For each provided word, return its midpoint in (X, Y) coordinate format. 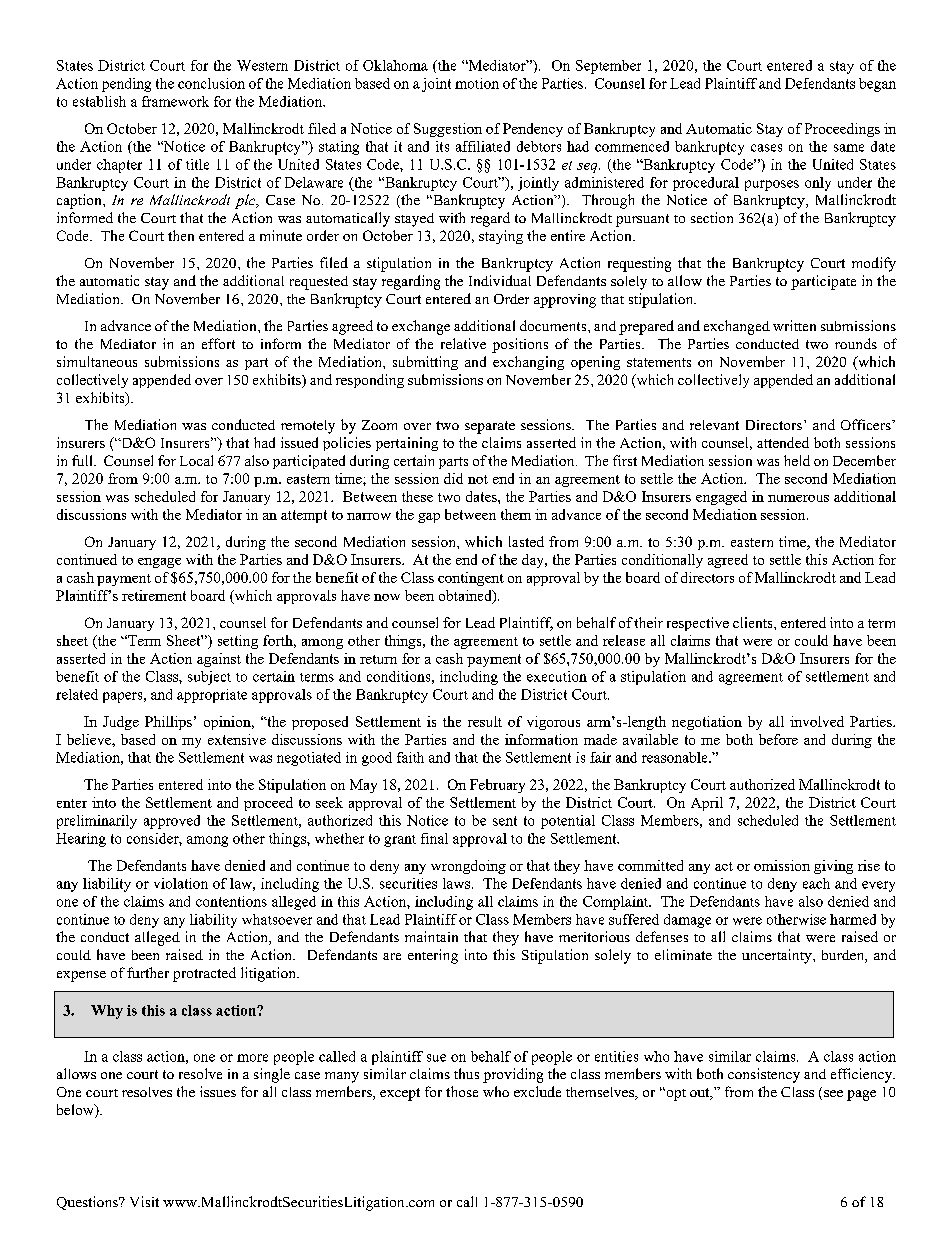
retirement (154, 595)
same (849, 148)
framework (175, 101)
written (794, 325)
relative (463, 343)
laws (456, 883)
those (462, 1091)
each (816, 883)
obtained (466, 596)
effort (218, 343)
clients (754, 622)
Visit (144, 1201)
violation (181, 883)
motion (477, 83)
